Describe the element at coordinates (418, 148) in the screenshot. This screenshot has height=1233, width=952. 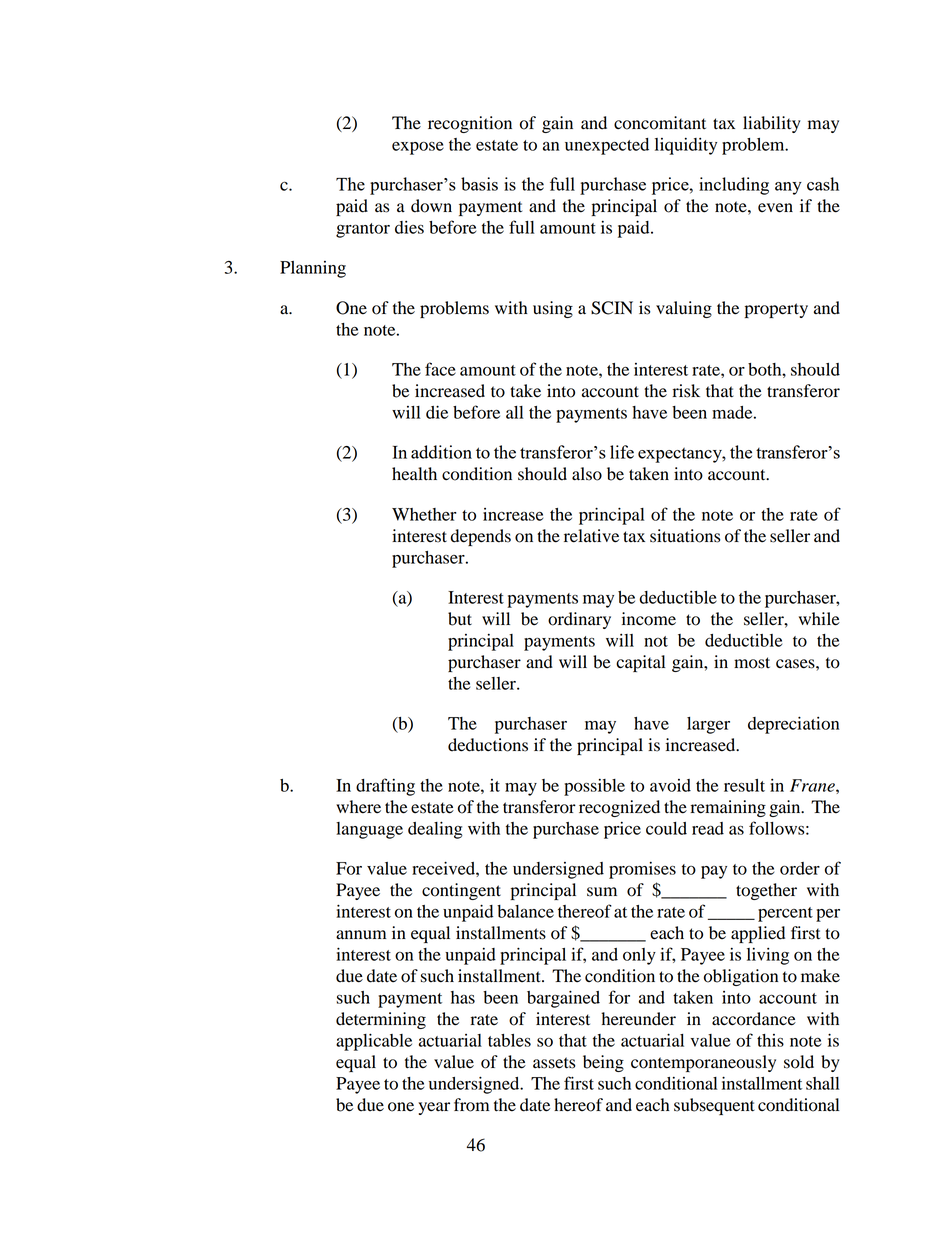
I see `expose` at that location.
